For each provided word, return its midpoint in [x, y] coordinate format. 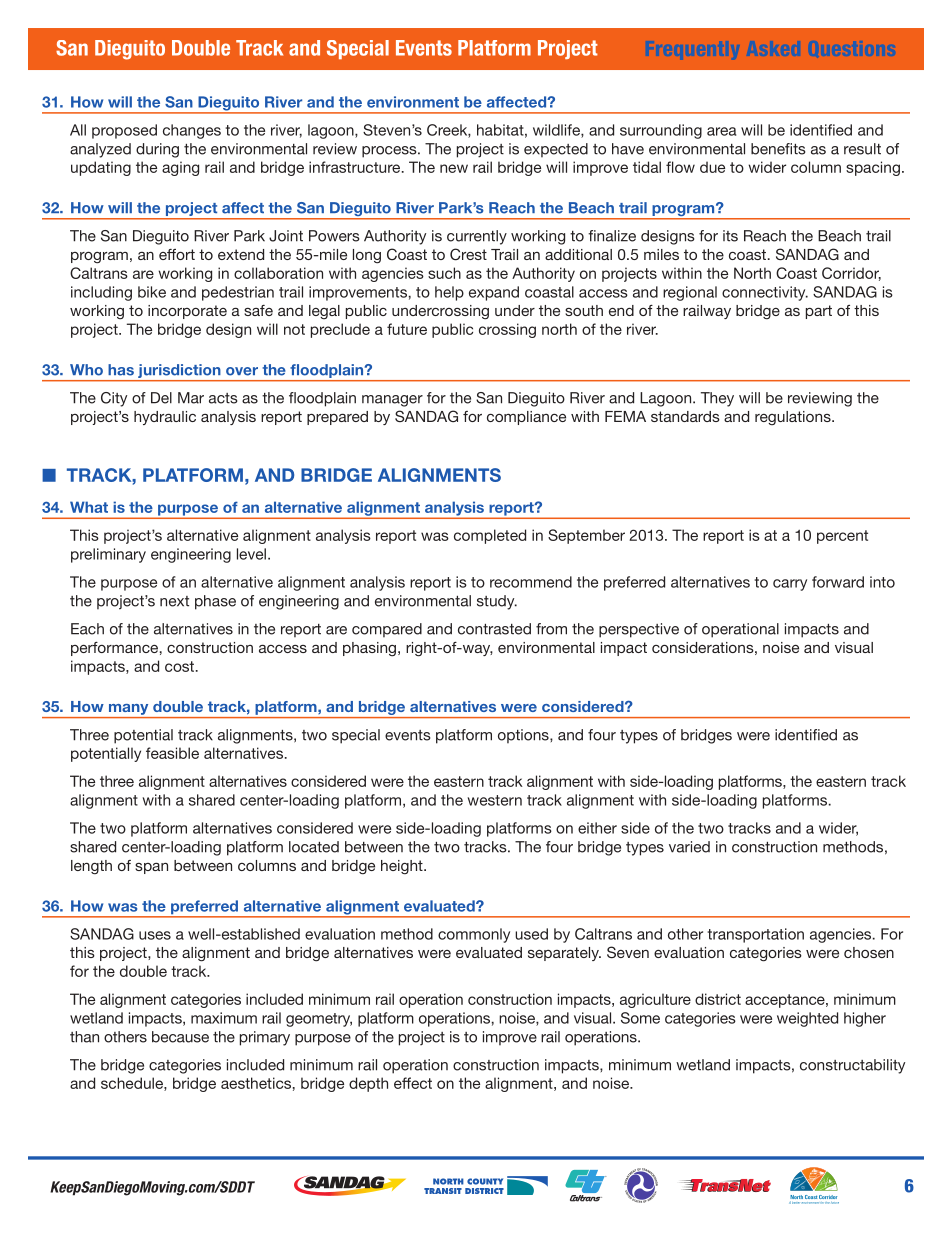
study [497, 602]
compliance [526, 418]
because [180, 1037]
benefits [778, 149]
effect [413, 1083]
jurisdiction [179, 372]
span [151, 868]
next [174, 601]
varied [689, 847]
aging [180, 168]
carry [790, 585]
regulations [794, 418]
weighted [807, 1019]
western [495, 800]
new [454, 168]
